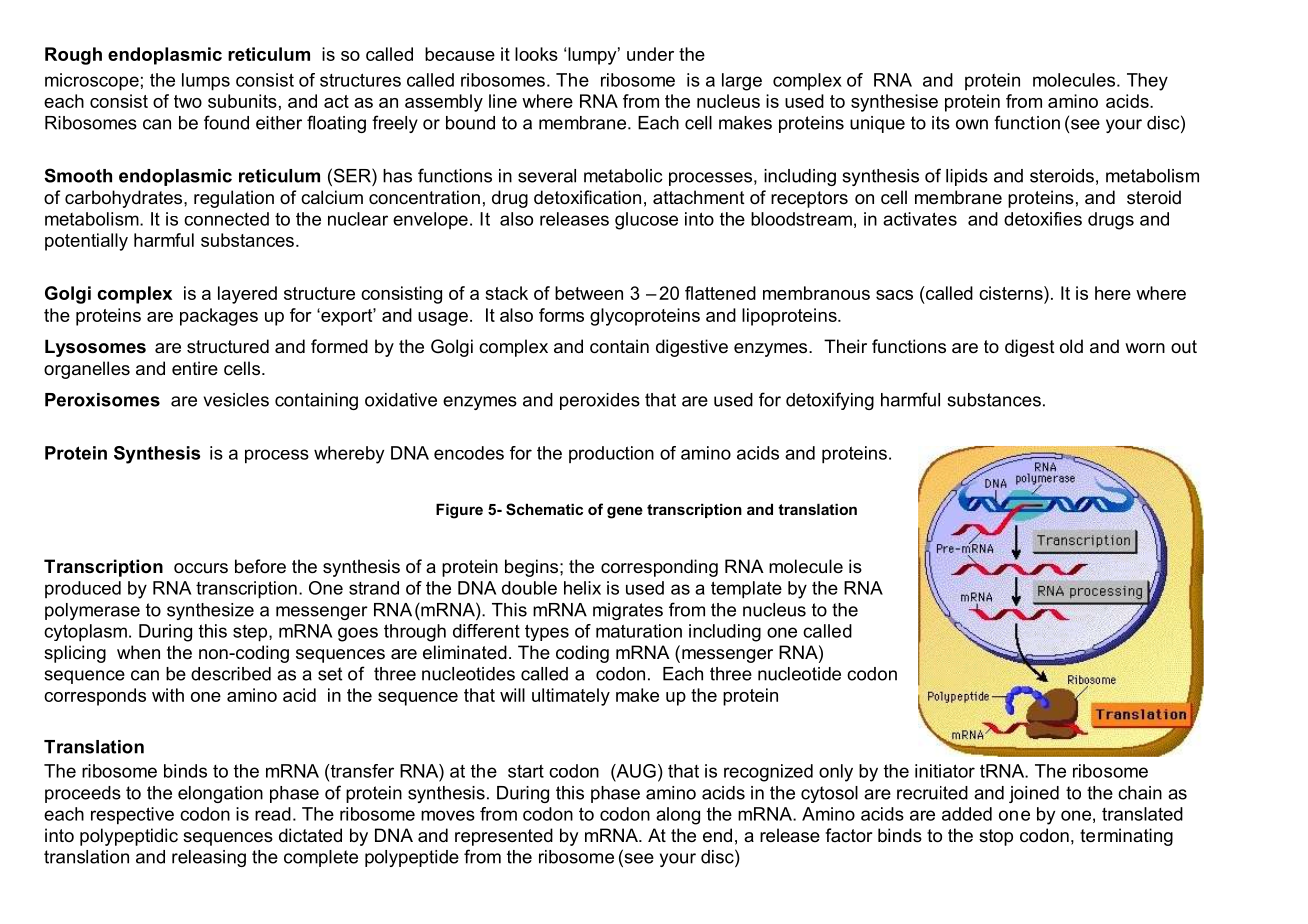 The width and height of the document is (1308, 924). What do you see at coordinates (611, 454) in the document?
I see `production` at bounding box center [611, 454].
